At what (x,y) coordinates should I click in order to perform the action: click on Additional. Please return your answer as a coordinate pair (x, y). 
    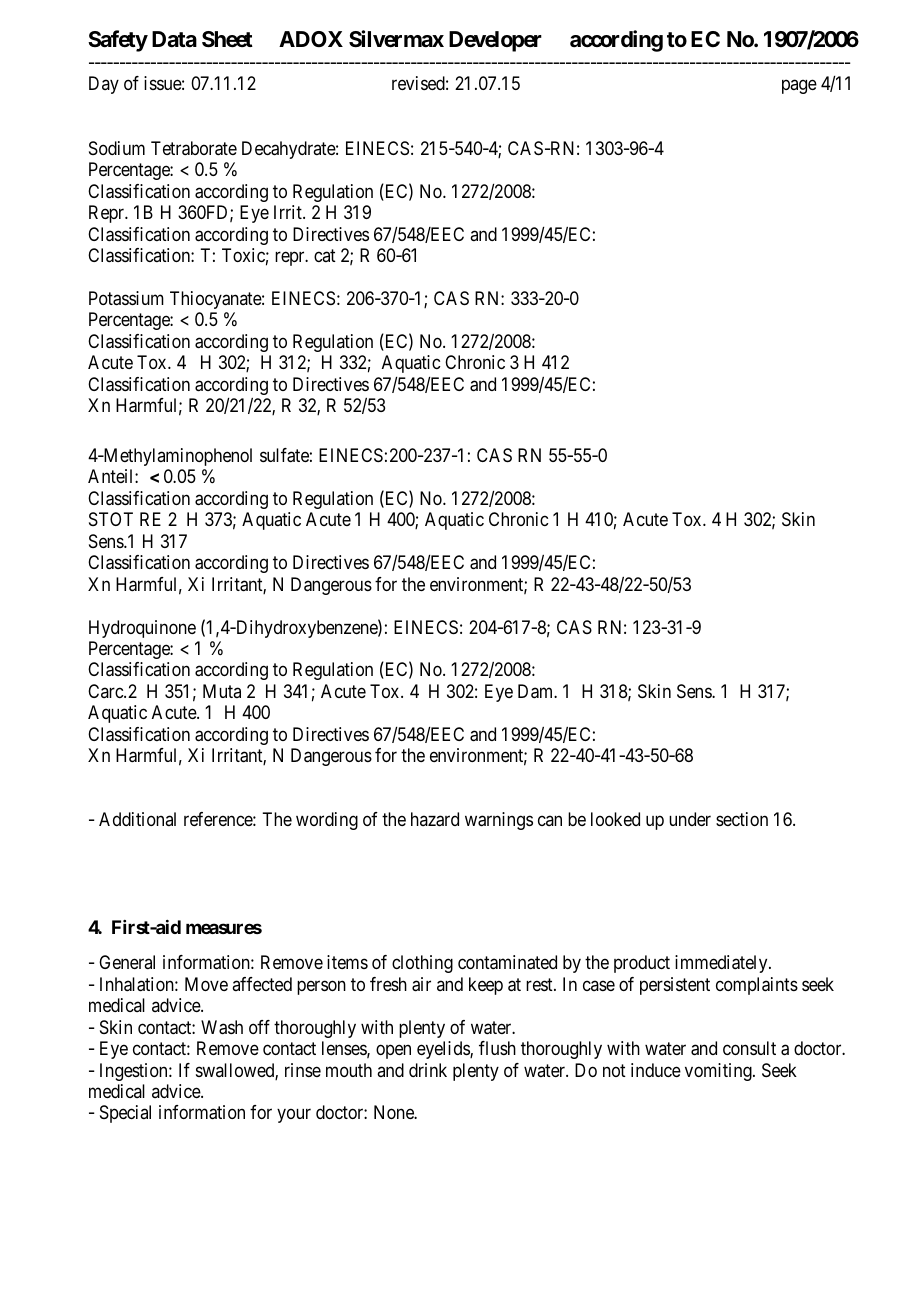
    Looking at the image, I should click on (137, 819).
